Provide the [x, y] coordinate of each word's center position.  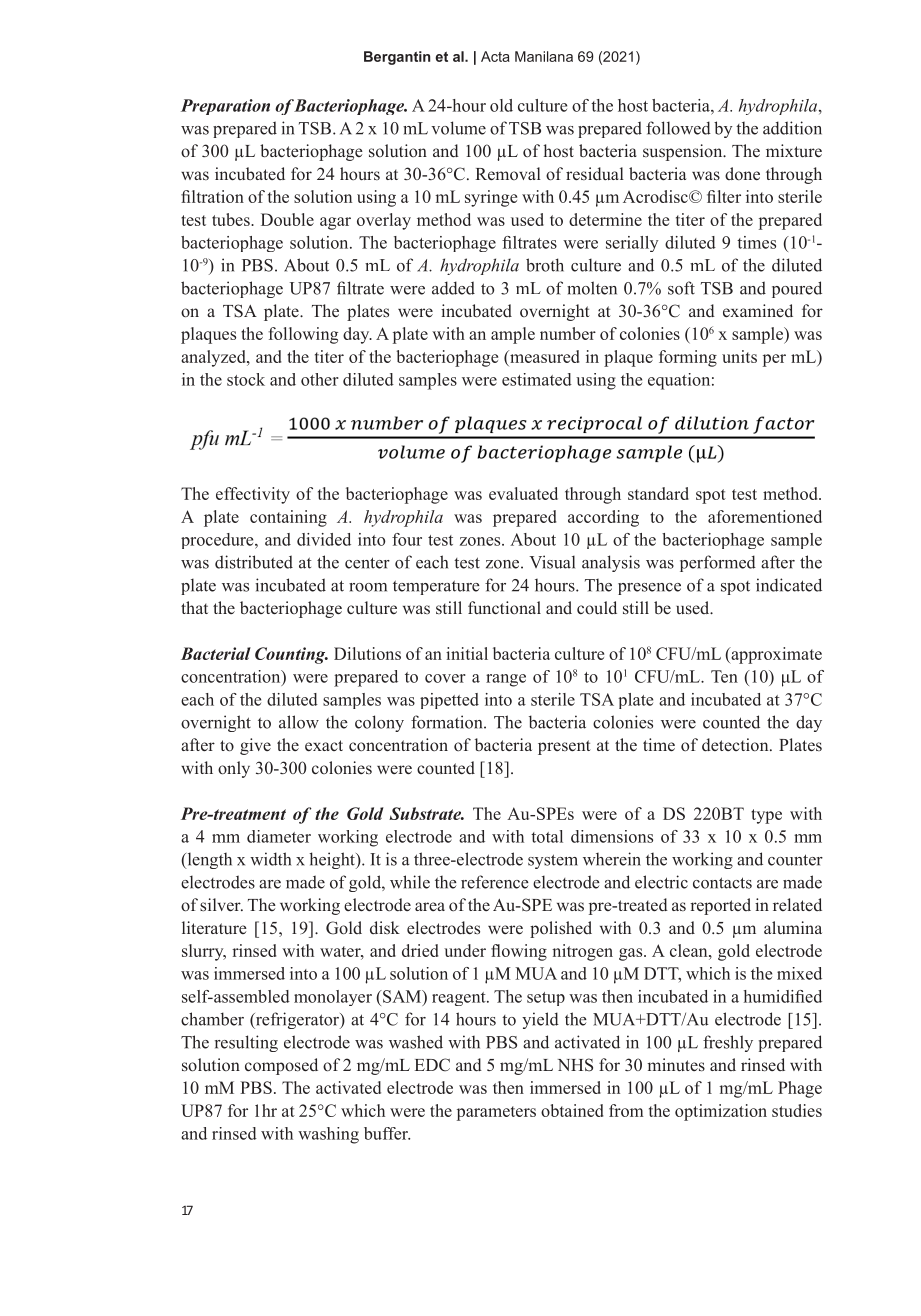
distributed [254, 562]
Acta [495, 56]
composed [281, 1066]
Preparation [225, 107]
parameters [496, 1113]
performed [718, 563]
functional [504, 607]
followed [678, 128]
